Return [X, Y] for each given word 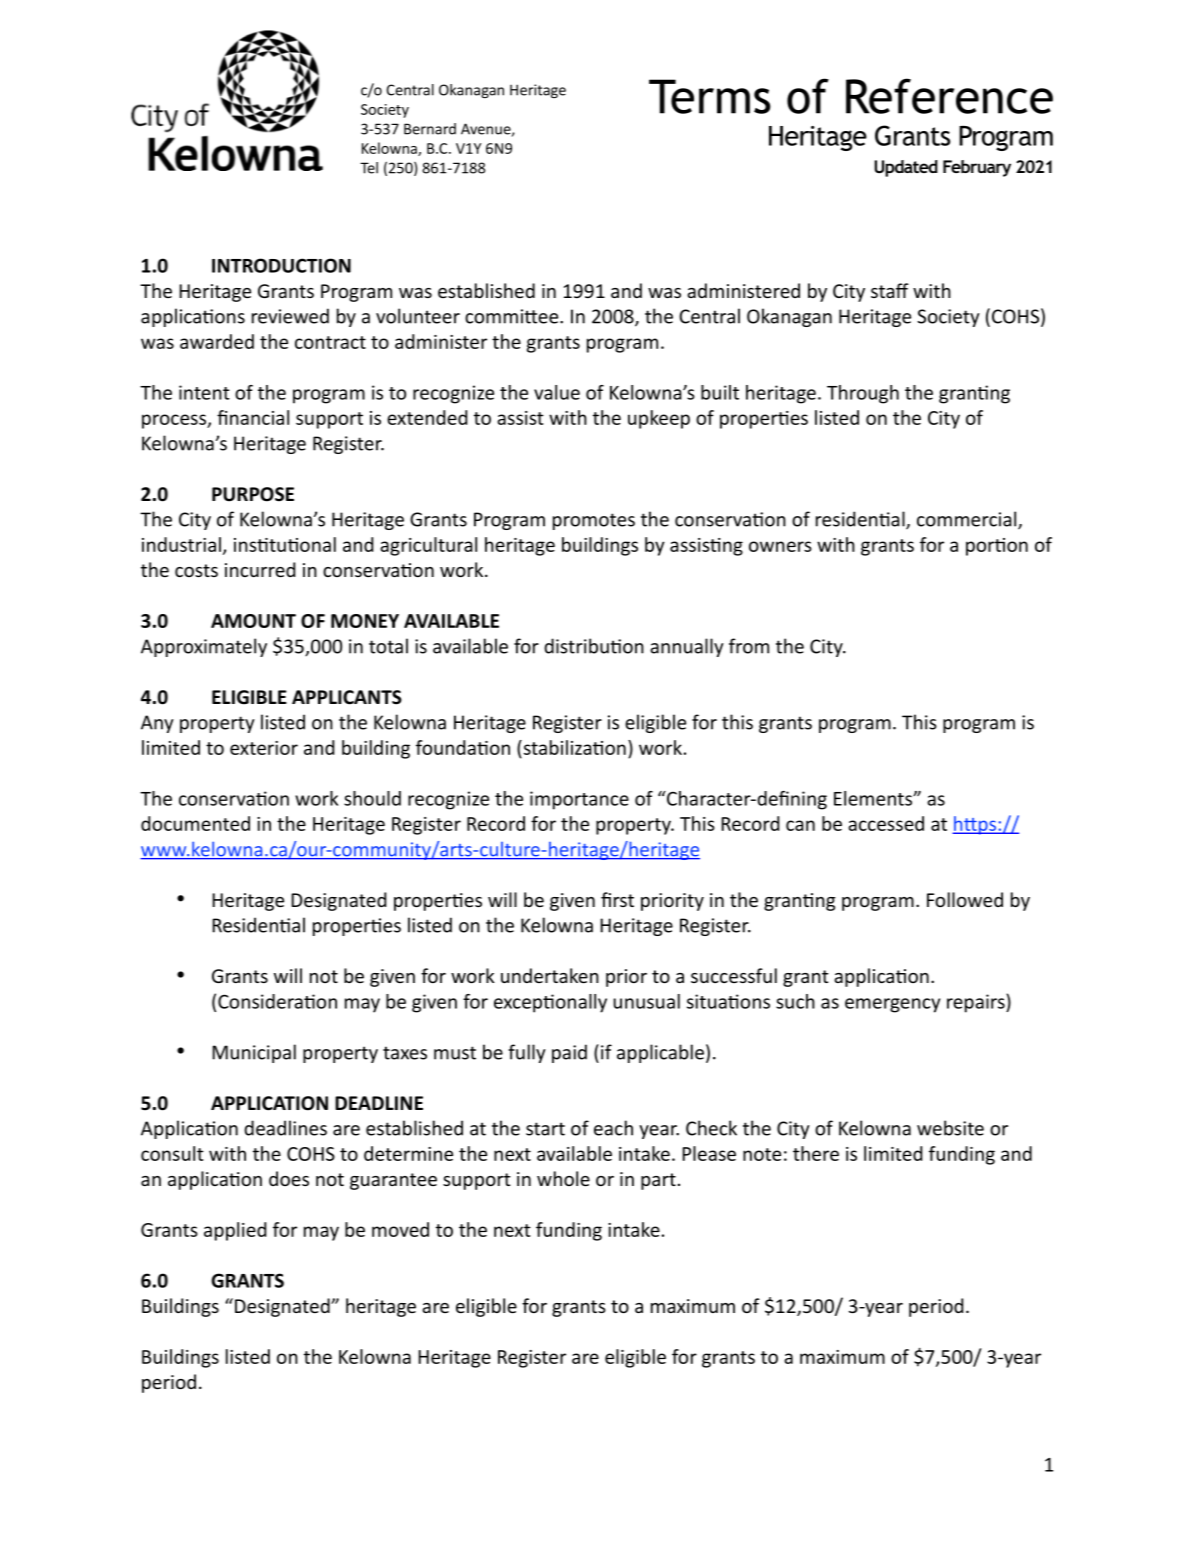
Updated [906, 168]
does [289, 1178]
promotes [594, 521]
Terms [710, 96]
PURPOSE [253, 494]
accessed [886, 823]
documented [195, 823]
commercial [968, 520]
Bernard [430, 129]
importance [579, 800]
